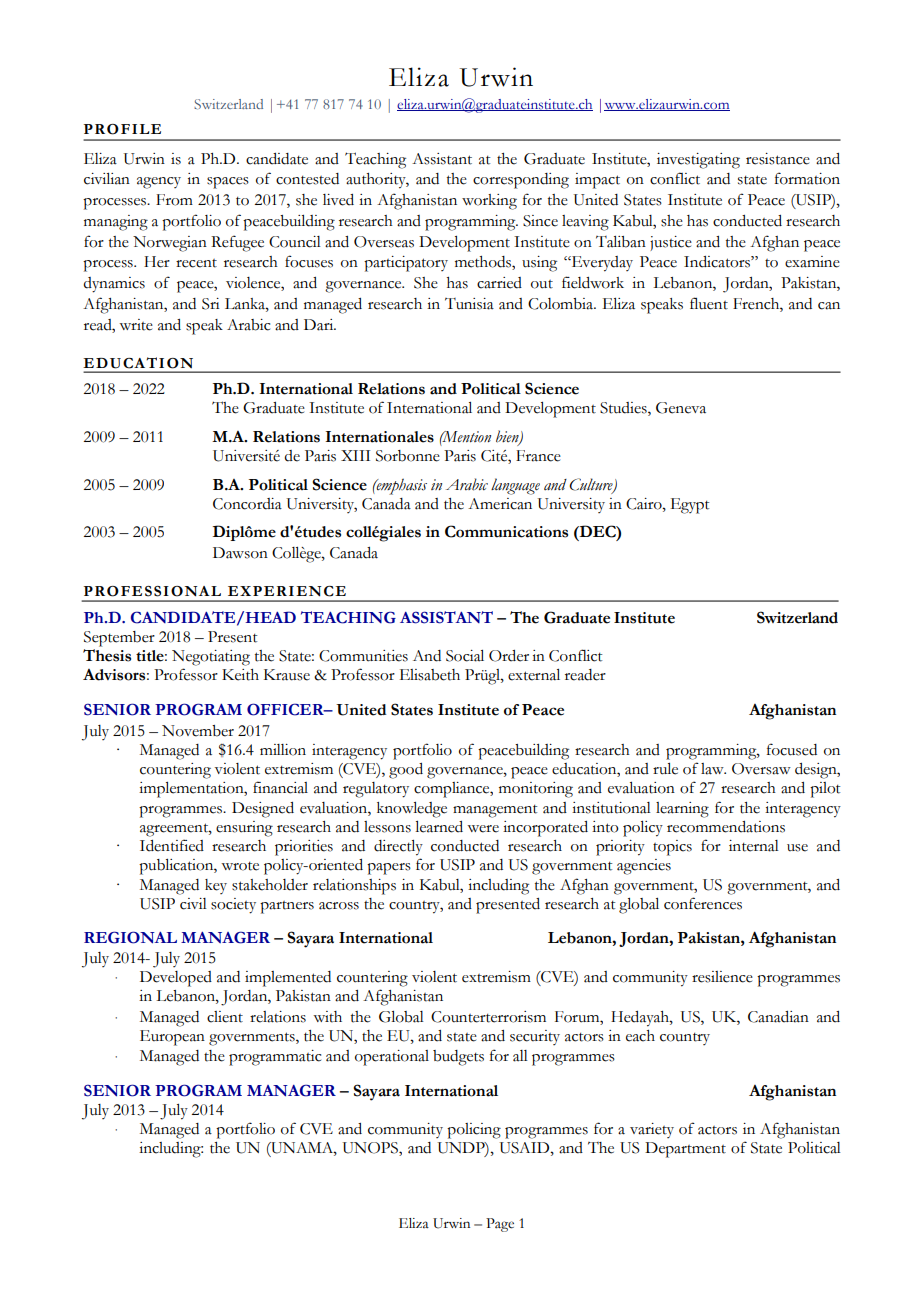  Describe the element at coordinates (483, 829) in the screenshot. I see `were` at that location.
